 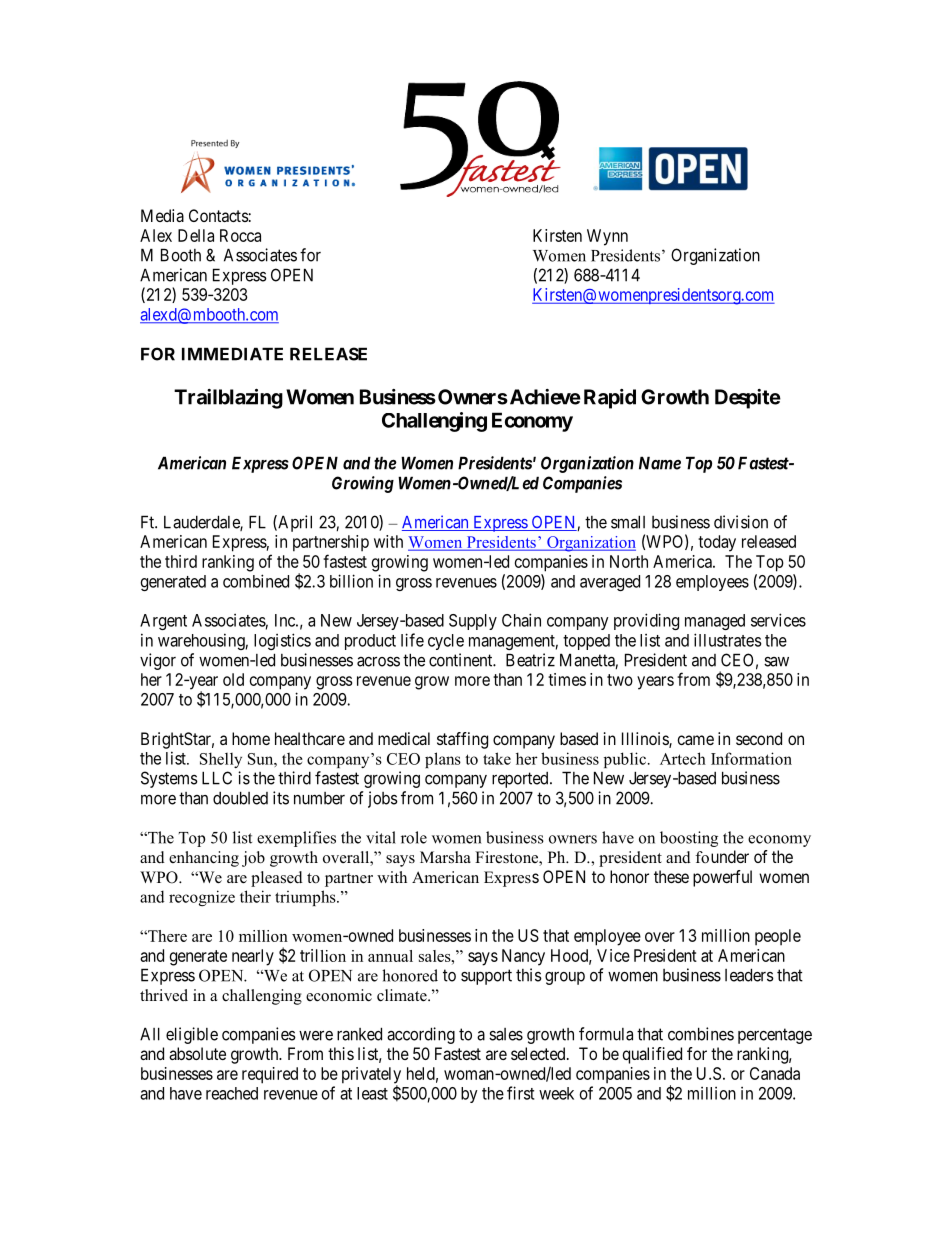 What do you see at coordinates (240, 235) in the page?
I see `Rocca` at bounding box center [240, 235].
